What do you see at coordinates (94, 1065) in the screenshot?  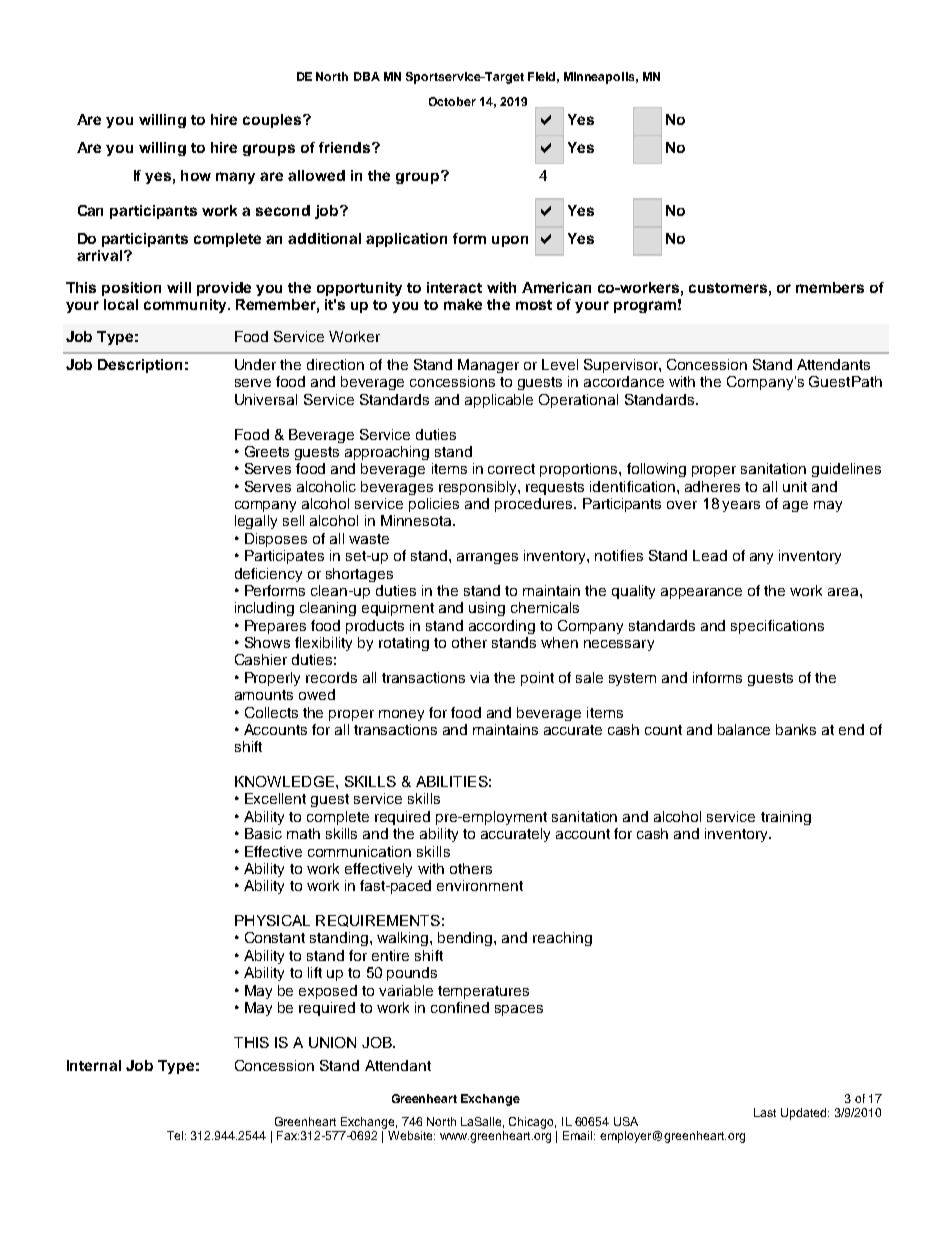 I see `Internal` at bounding box center [94, 1065].
